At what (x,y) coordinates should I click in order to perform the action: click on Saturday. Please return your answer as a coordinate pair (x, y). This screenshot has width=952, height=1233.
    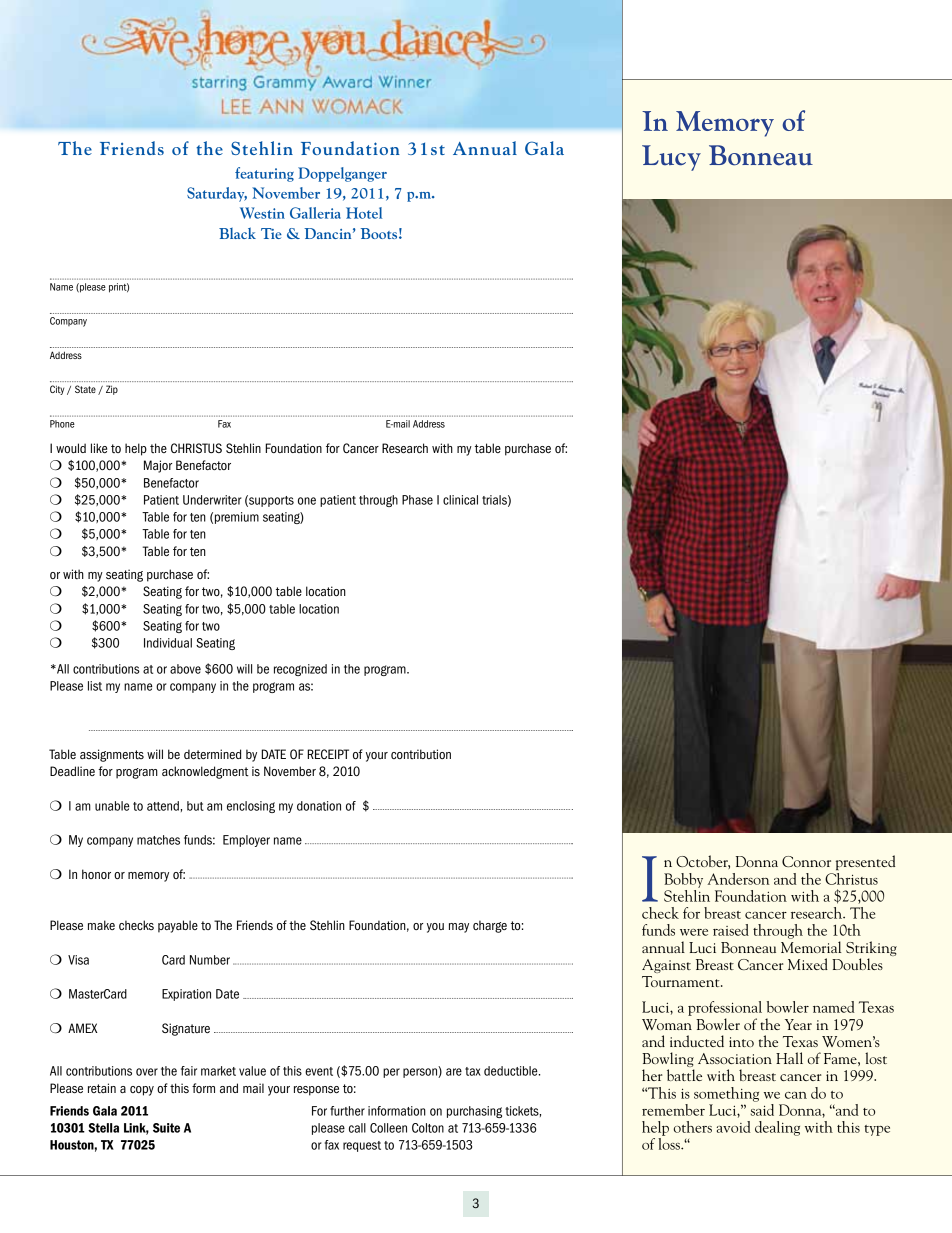
    Looking at the image, I should click on (217, 194).
